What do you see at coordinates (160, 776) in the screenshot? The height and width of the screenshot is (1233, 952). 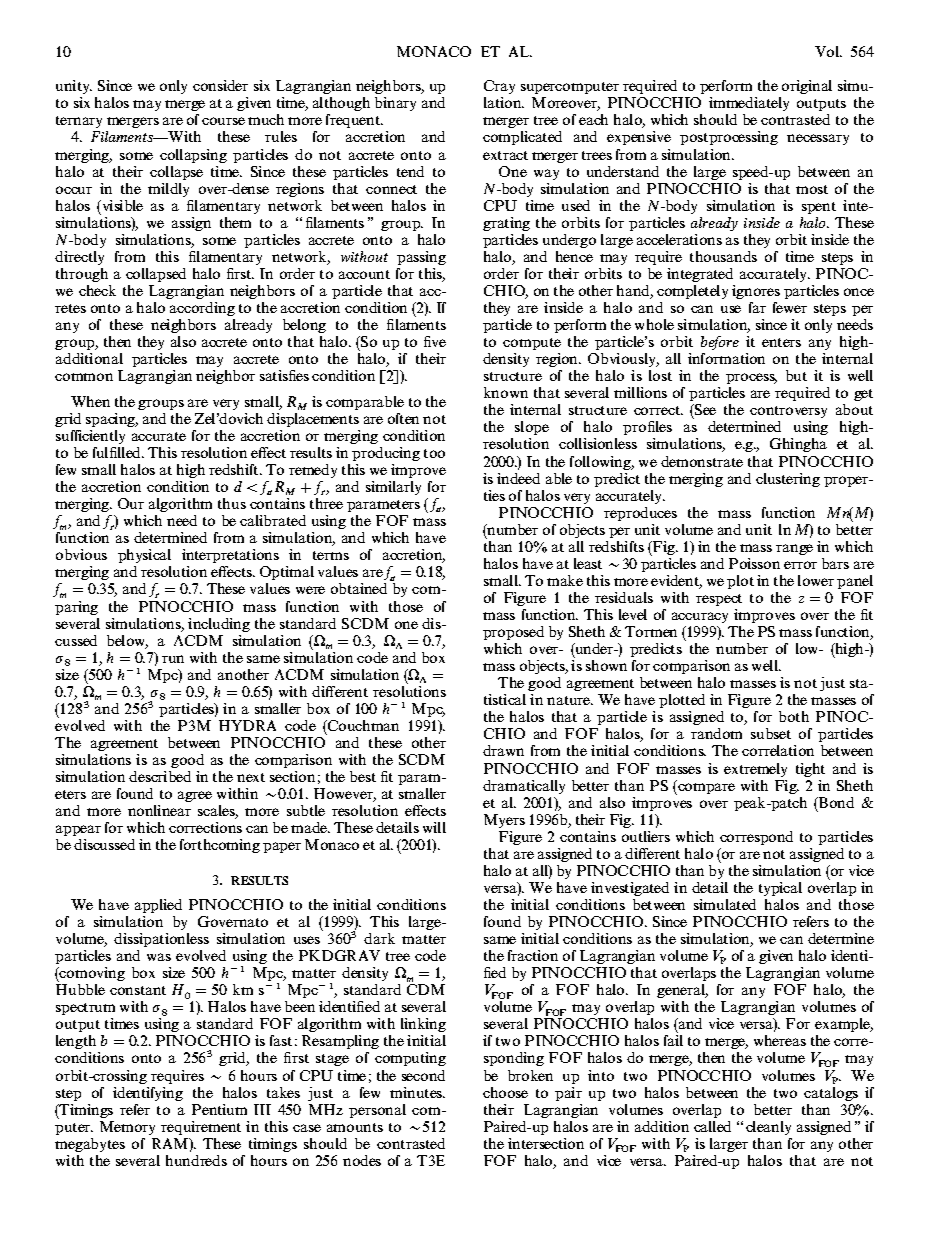 I see `described` at bounding box center [160, 776].
